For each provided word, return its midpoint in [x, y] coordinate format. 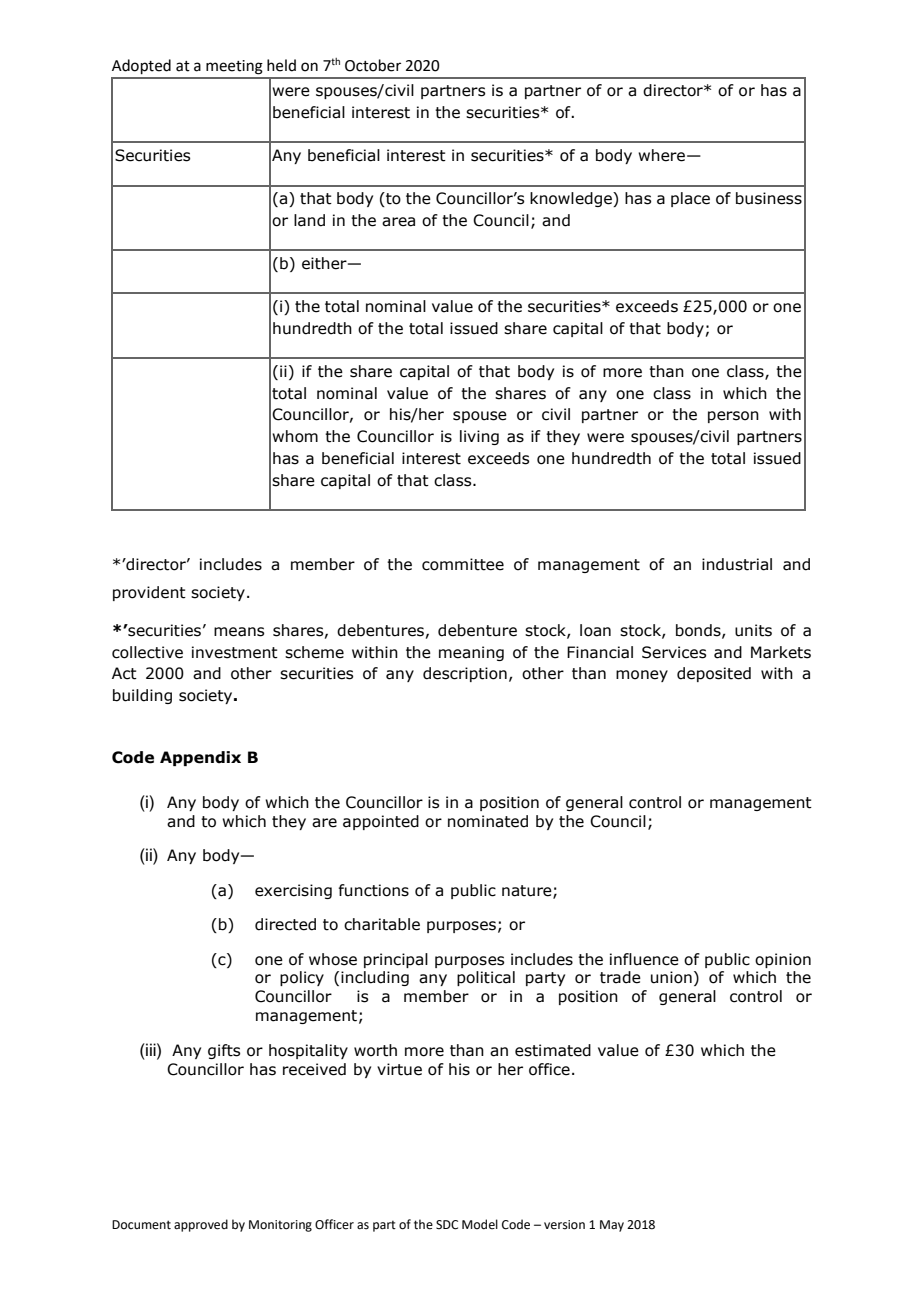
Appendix [200, 758]
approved [201, 1225]
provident [149, 593]
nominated [488, 821]
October [373, 65]
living [479, 437]
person [733, 417]
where [661, 155]
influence [644, 959]
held [281, 65]
